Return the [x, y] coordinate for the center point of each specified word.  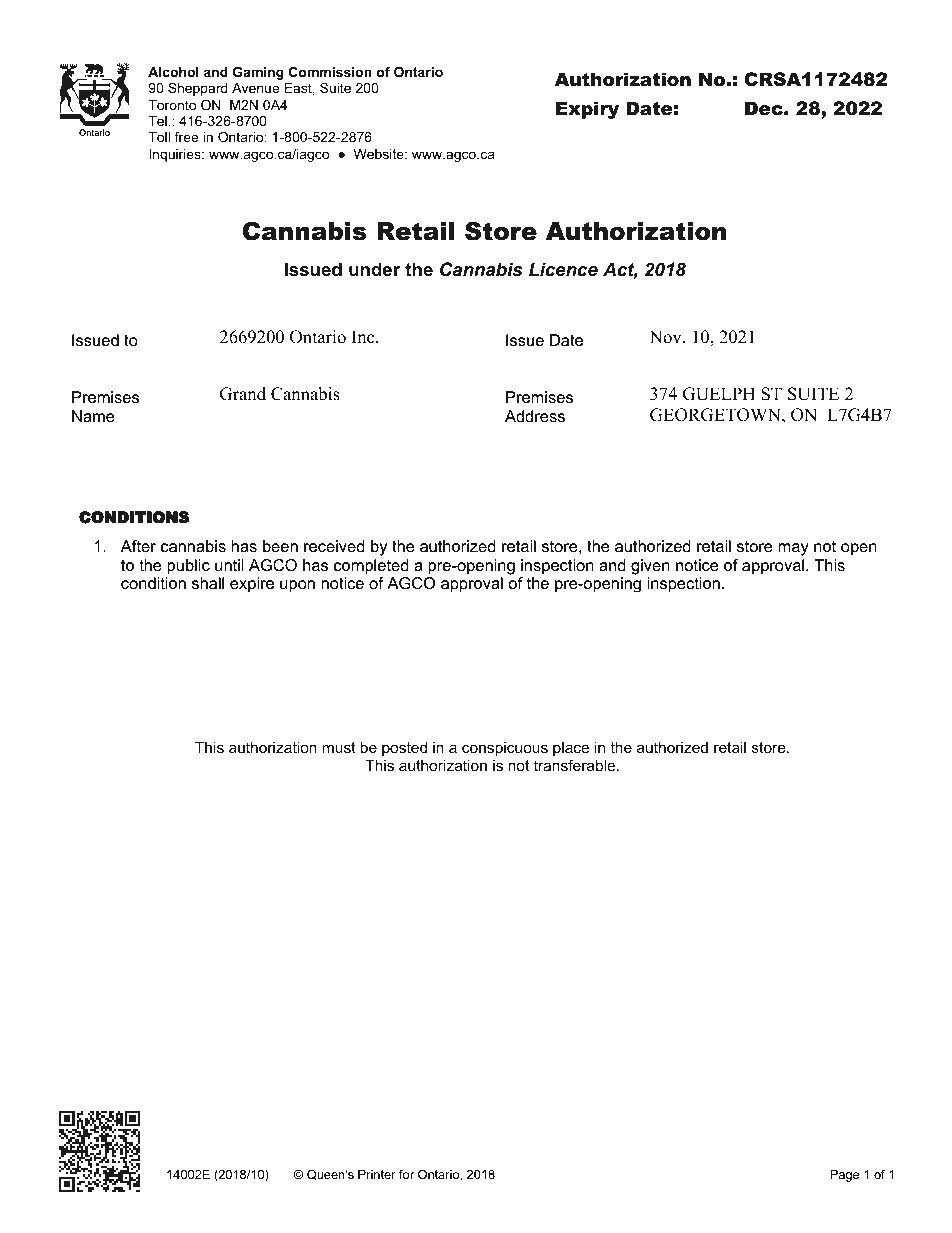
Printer [377, 1174]
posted [404, 749]
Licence [563, 269]
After [138, 546]
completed [371, 567]
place [571, 749]
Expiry [587, 110]
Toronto [172, 105]
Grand [243, 394]
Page [844, 1175]
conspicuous [505, 749]
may [793, 549]
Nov [666, 337]
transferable [576, 765]
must [339, 747]
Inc [364, 337]
